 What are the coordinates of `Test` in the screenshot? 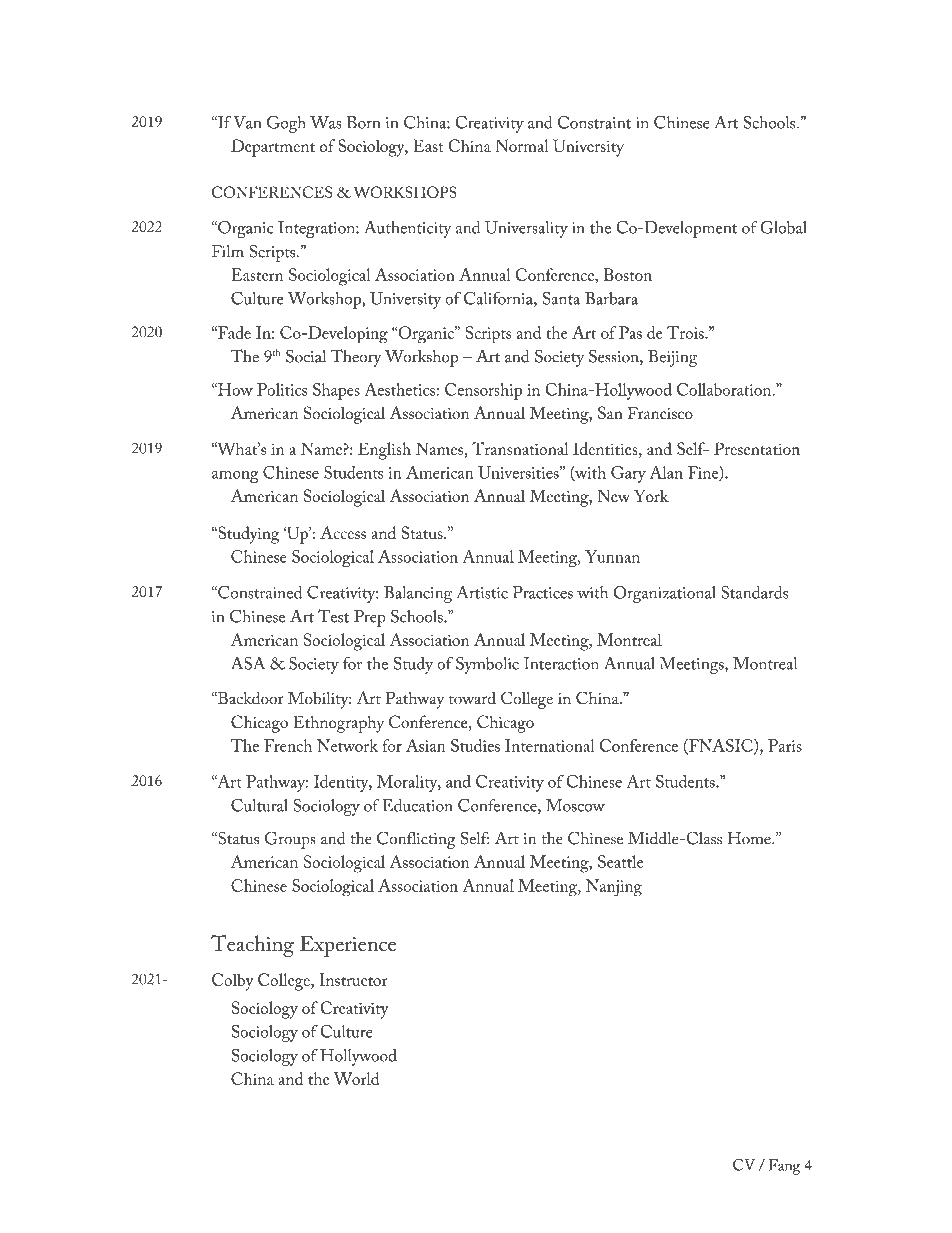 It's located at (333, 616).
